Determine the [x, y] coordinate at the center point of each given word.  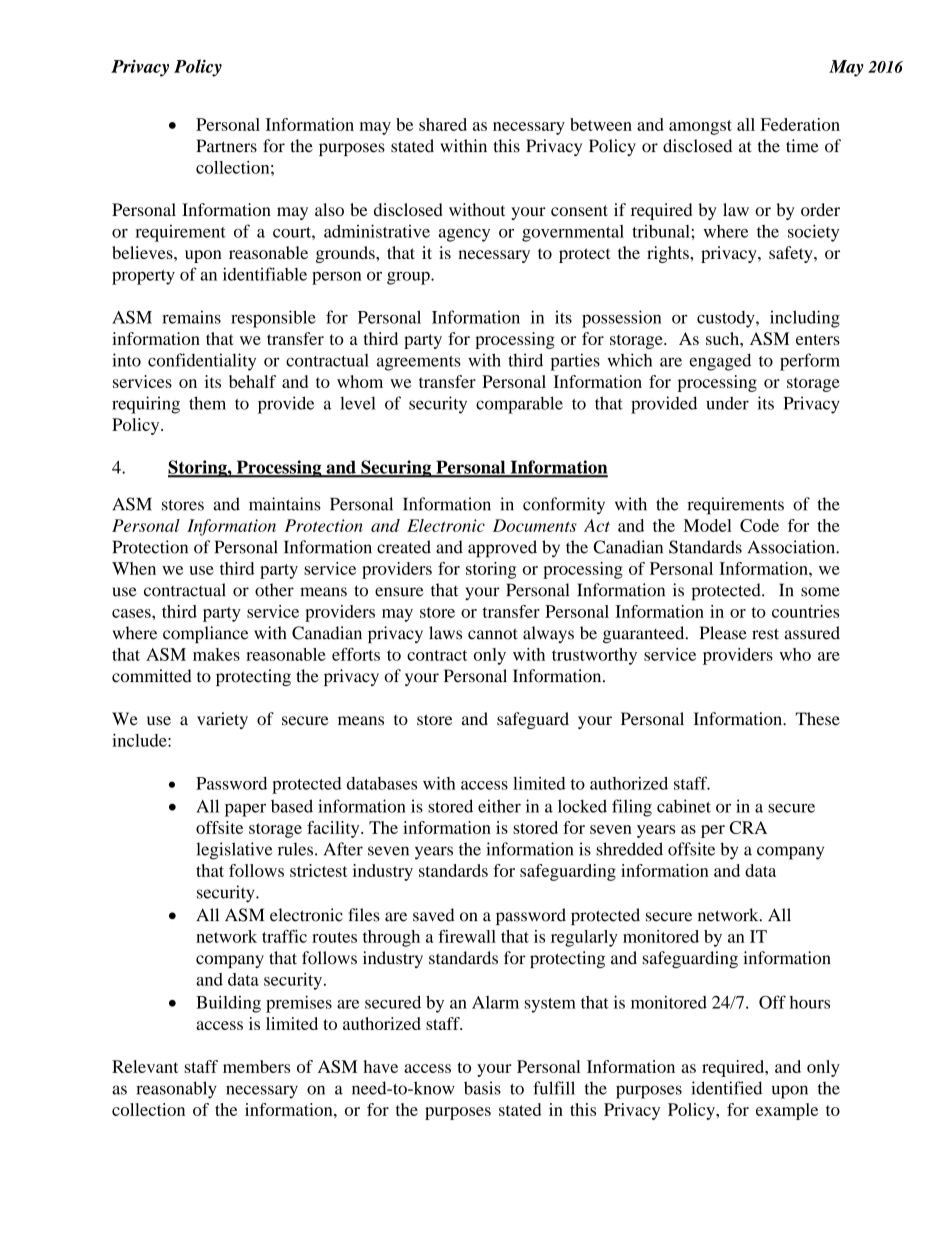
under [727, 403]
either [499, 806]
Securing [396, 469]
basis [482, 1088]
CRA [748, 827]
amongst [700, 127]
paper [245, 810]
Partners [226, 146]
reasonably [176, 1090]
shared [443, 124]
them [207, 403]
